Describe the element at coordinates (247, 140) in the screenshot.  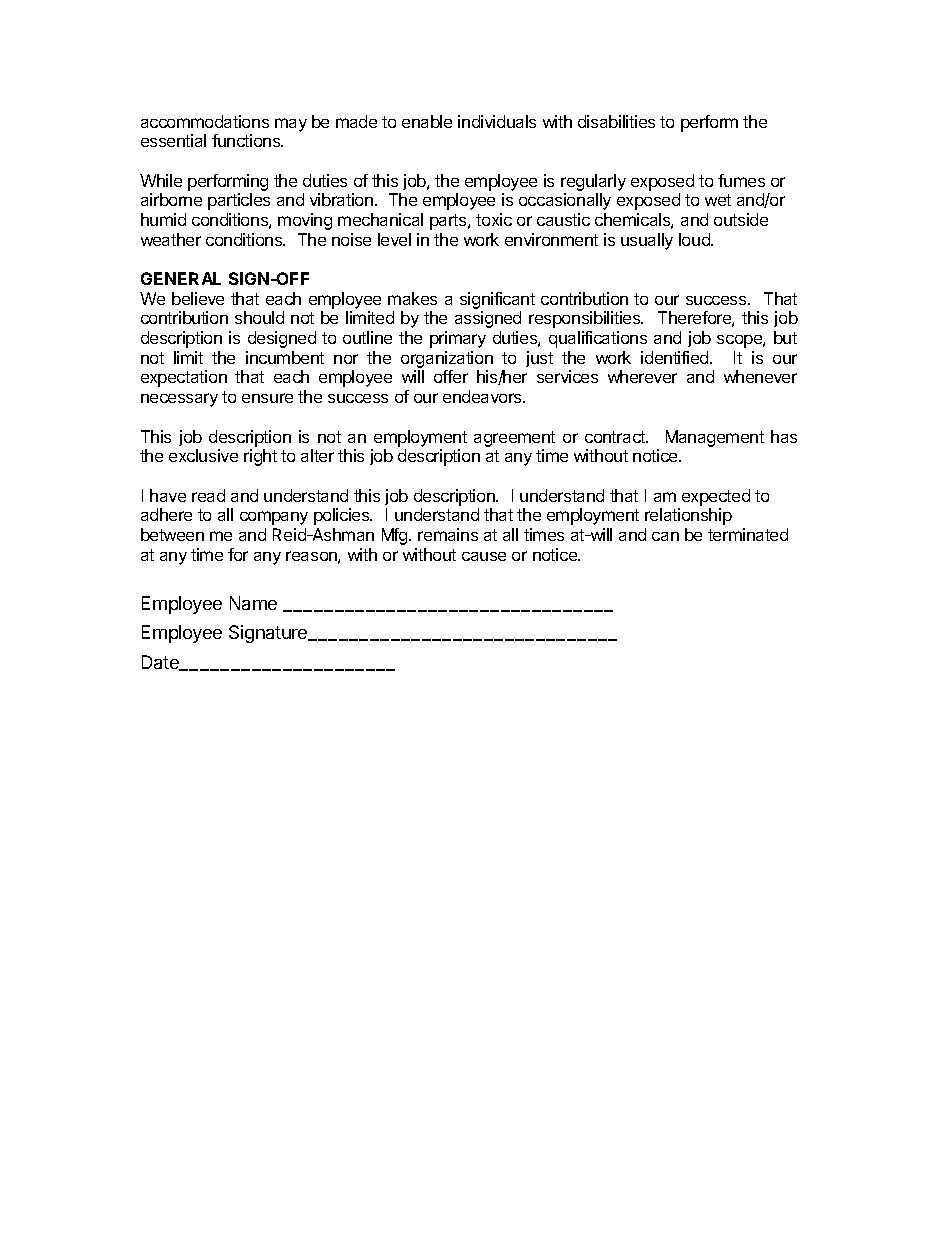
I see `functions` at that location.
